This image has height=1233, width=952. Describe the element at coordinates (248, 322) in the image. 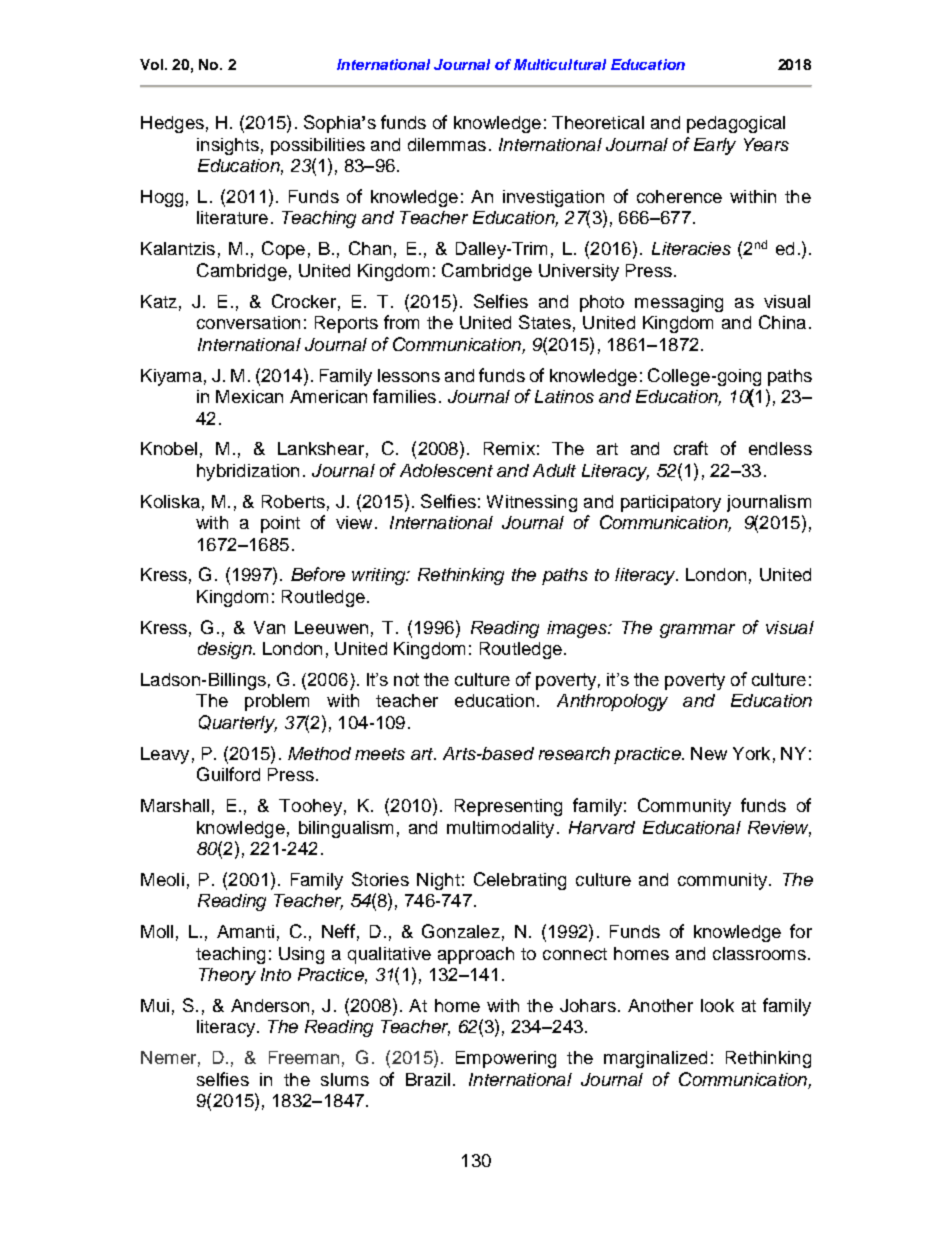

I see `conversation` at that location.
